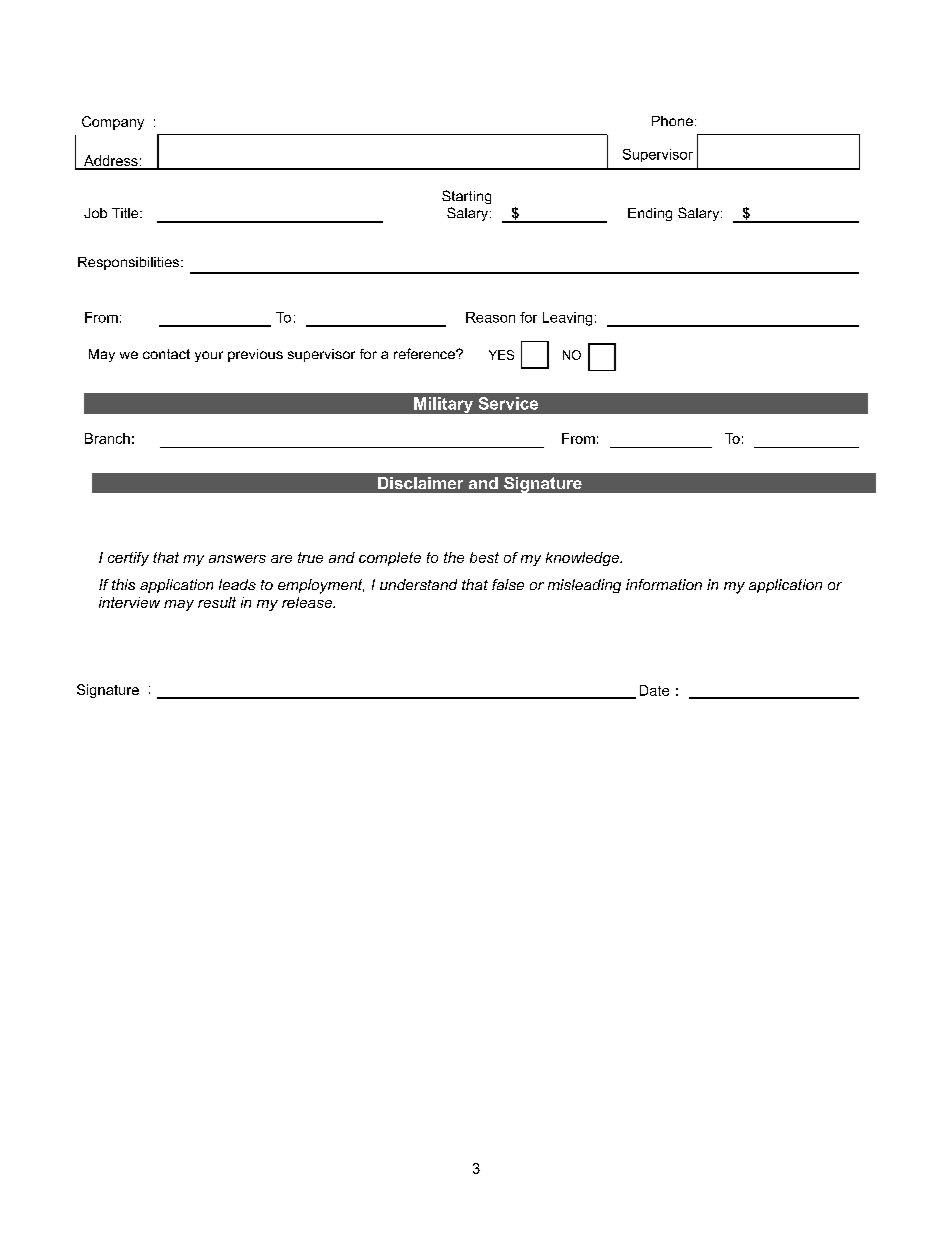 The height and width of the image is (1233, 952). Describe the element at coordinates (425, 353) in the image. I see `reference` at that location.
